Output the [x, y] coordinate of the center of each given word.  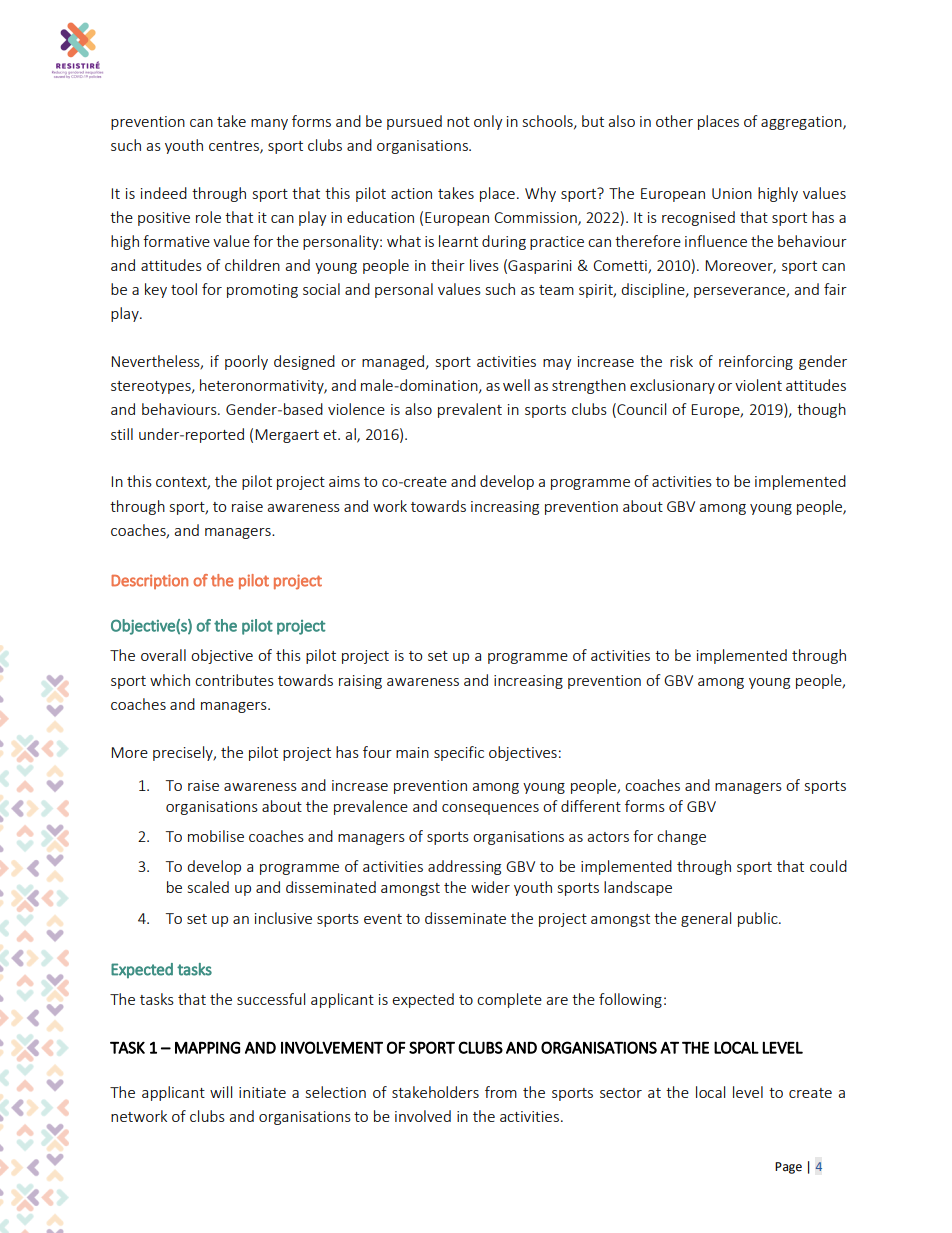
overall [163, 655]
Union [732, 193]
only [488, 122]
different [591, 806]
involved [423, 1116]
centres [235, 147]
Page [788, 1168]
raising [360, 682]
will [221, 1092]
